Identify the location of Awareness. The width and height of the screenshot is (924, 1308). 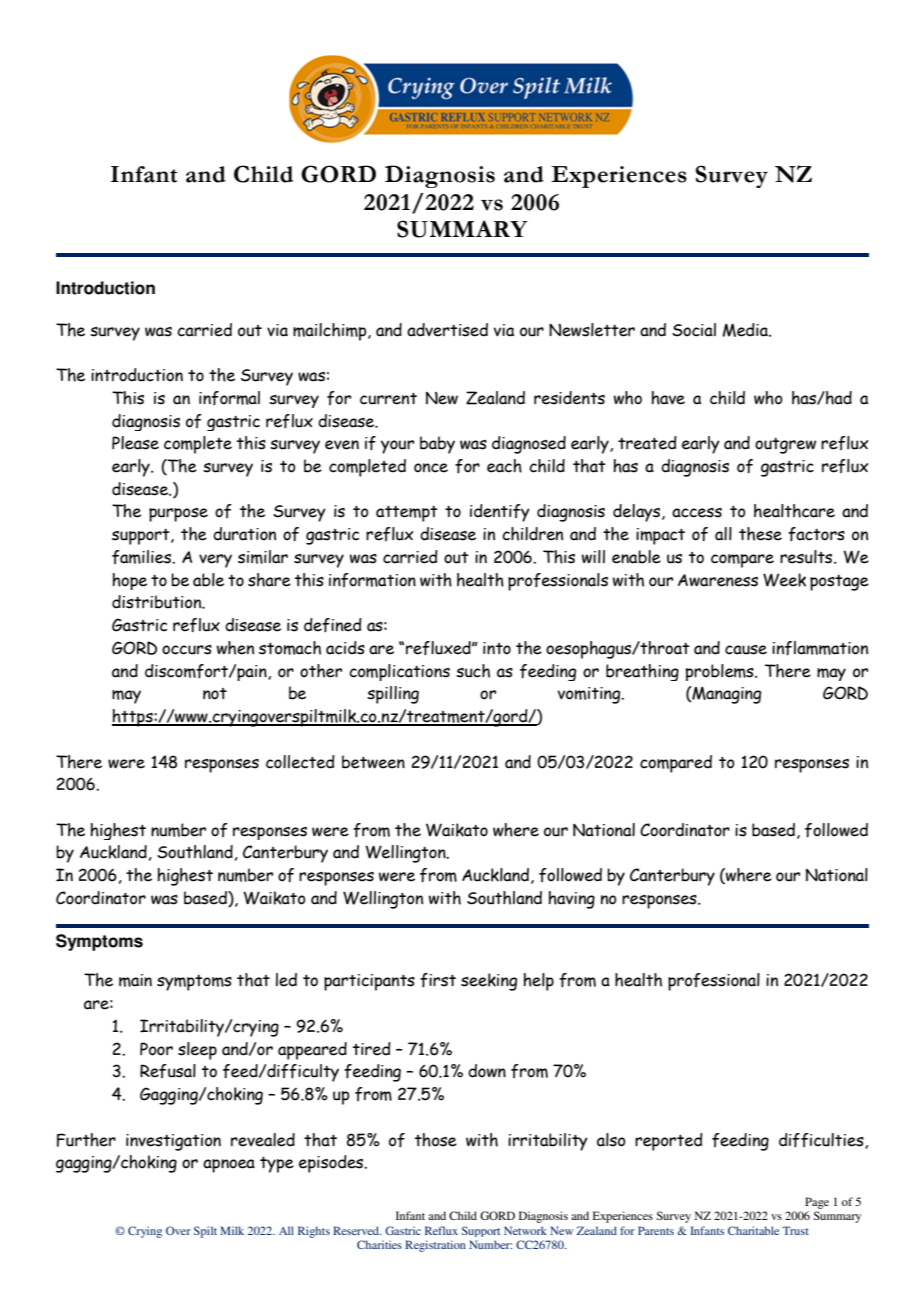
(718, 580).
